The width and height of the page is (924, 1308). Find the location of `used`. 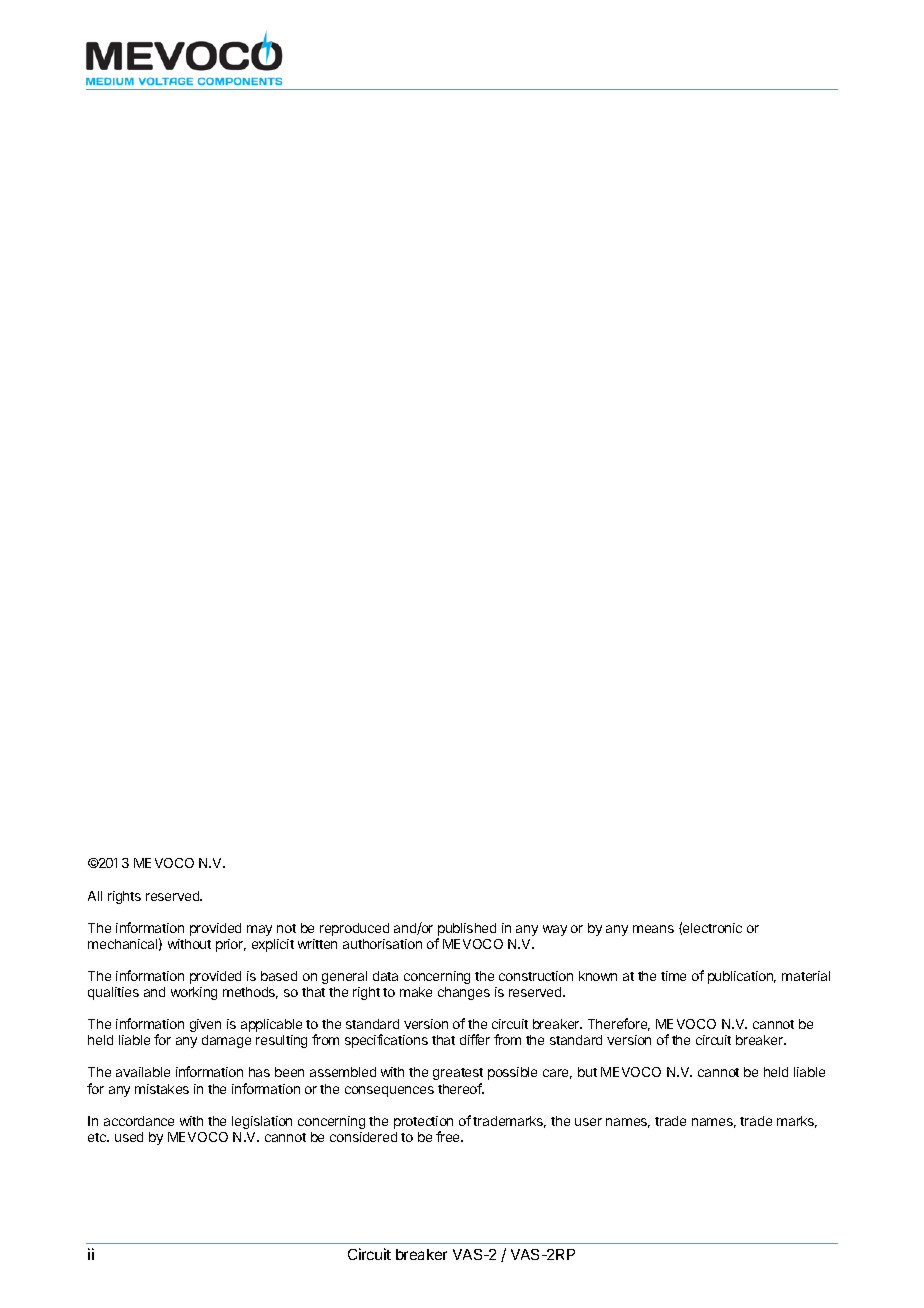

used is located at coordinates (129, 1137).
